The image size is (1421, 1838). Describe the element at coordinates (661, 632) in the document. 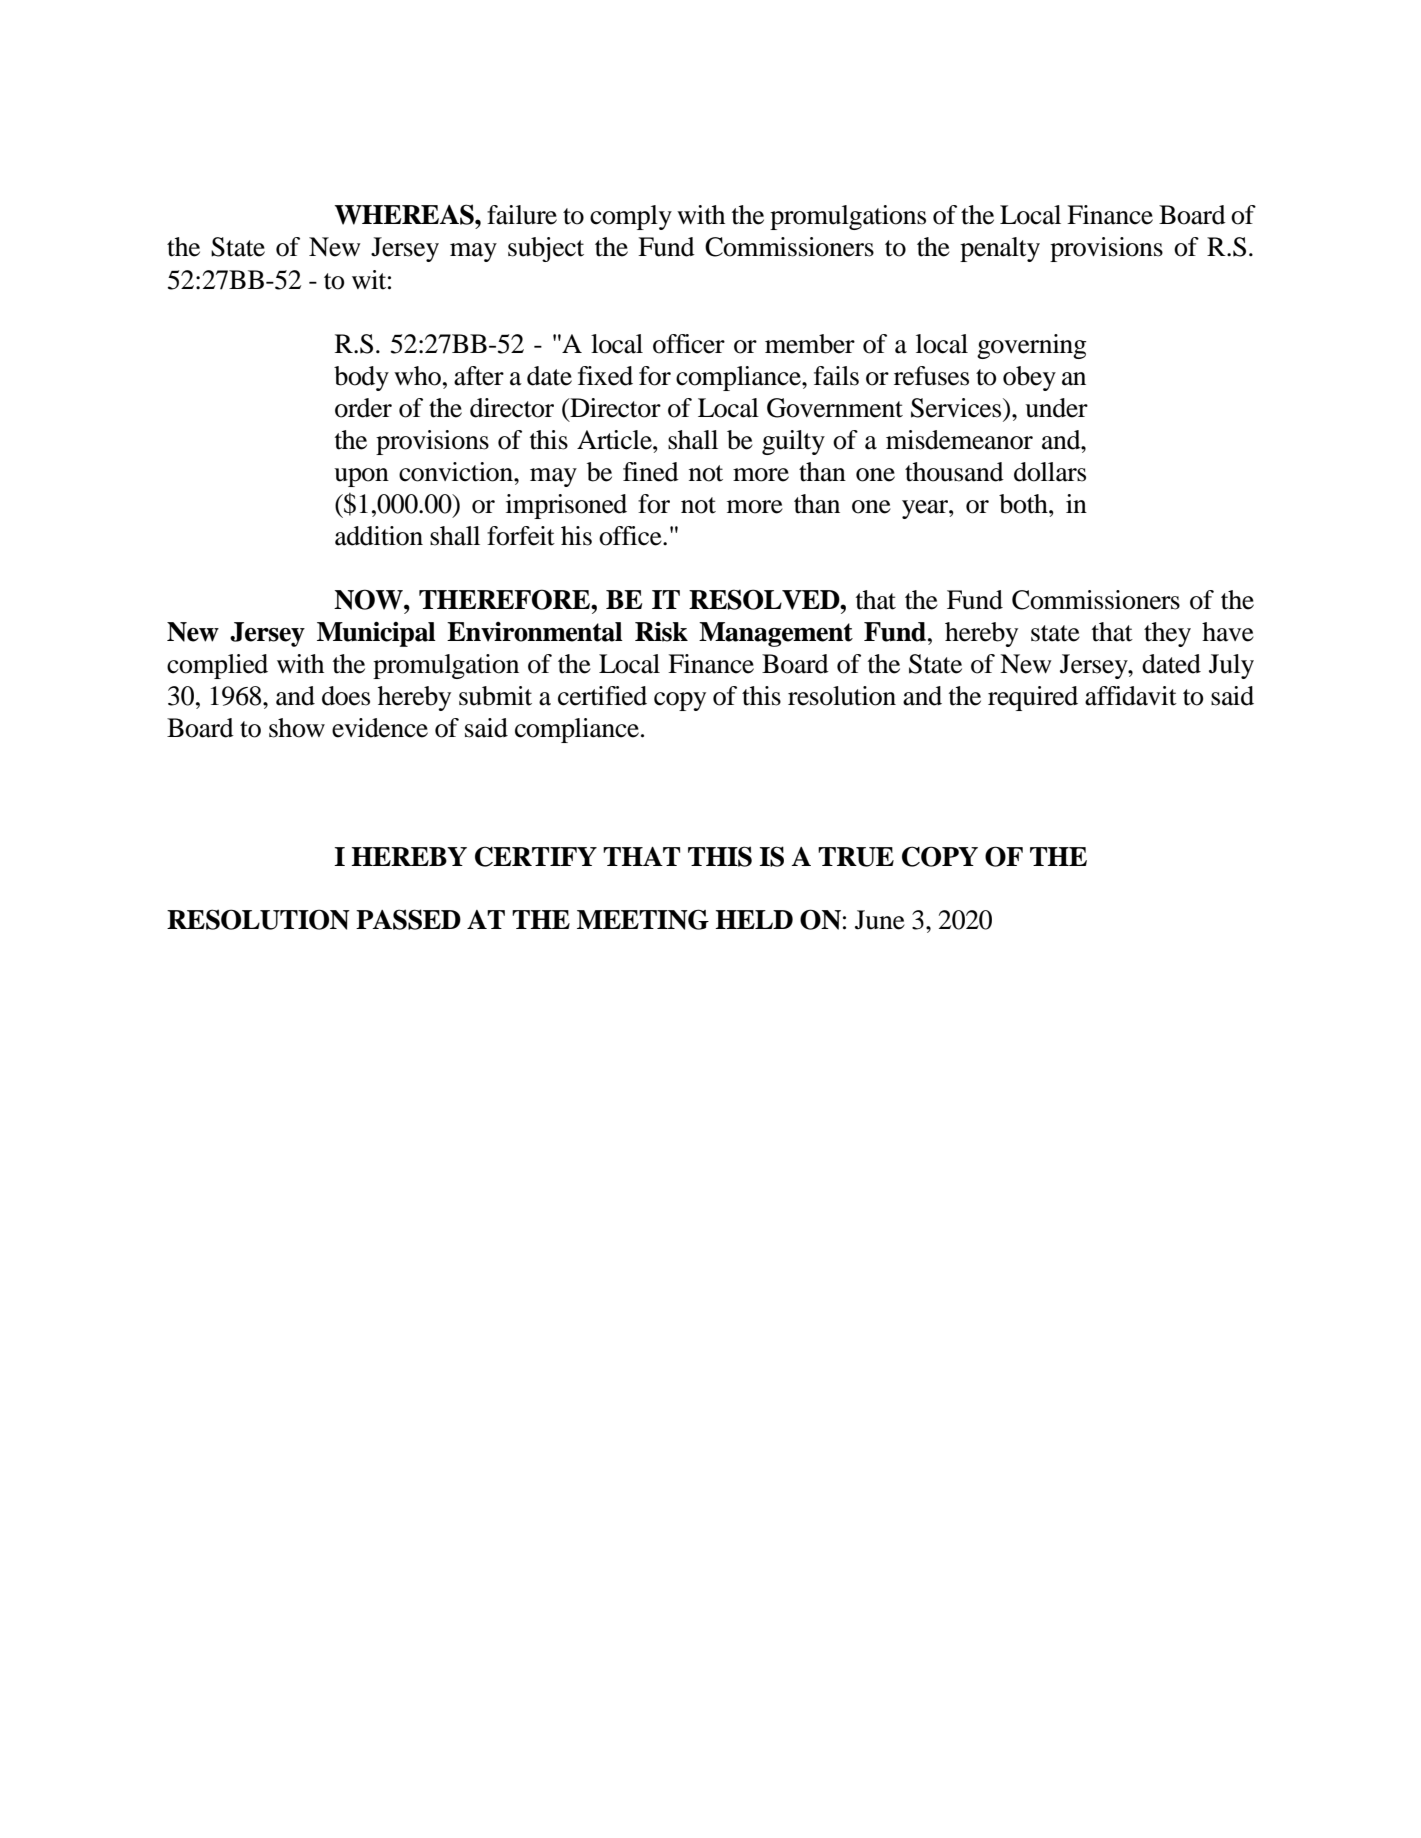

I see `Risk` at that location.
